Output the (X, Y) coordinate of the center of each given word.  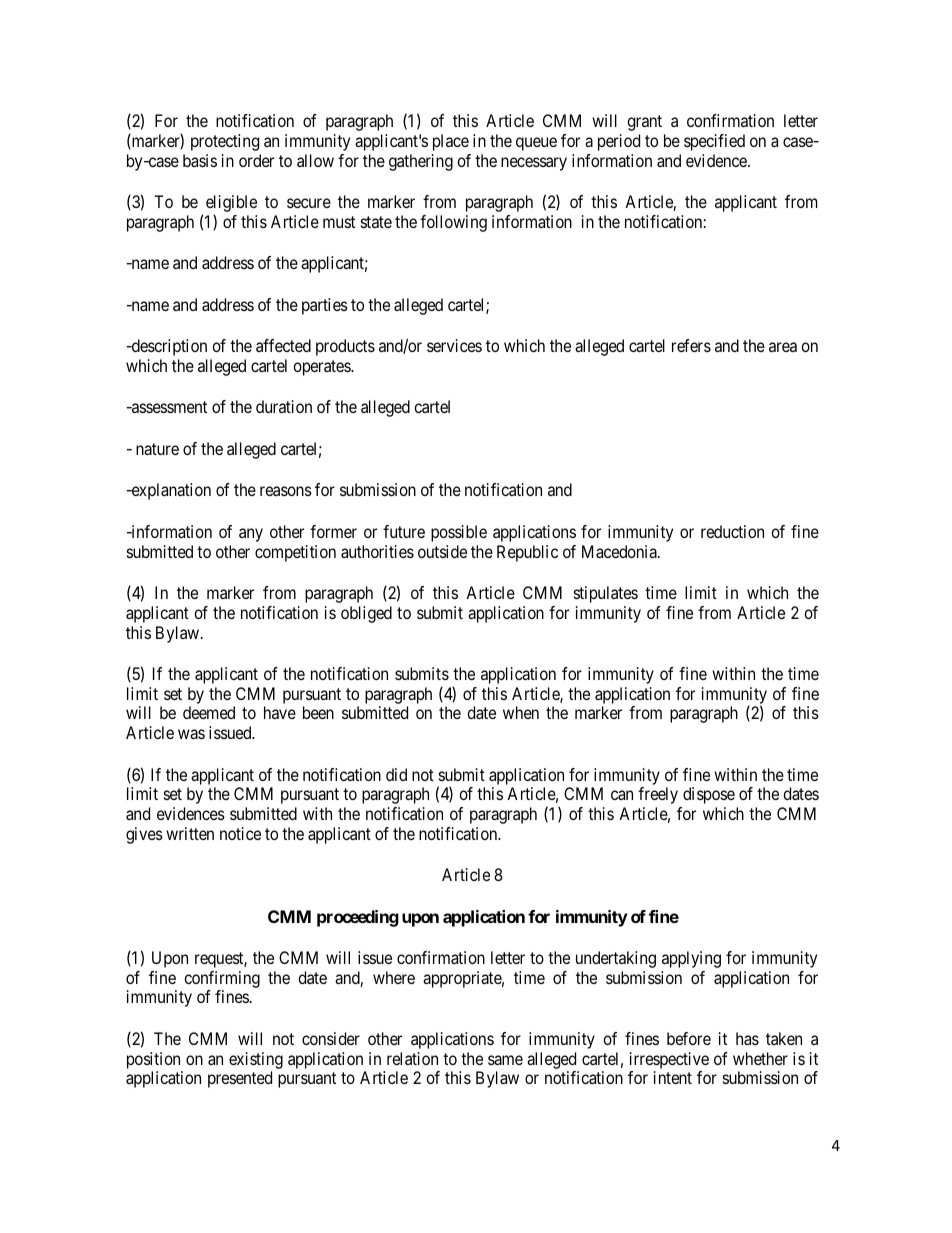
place (451, 142)
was (191, 734)
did (396, 774)
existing (256, 1060)
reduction (732, 531)
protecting (225, 142)
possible (459, 533)
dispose (709, 795)
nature (157, 449)
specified (714, 142)
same (505, 1060)
